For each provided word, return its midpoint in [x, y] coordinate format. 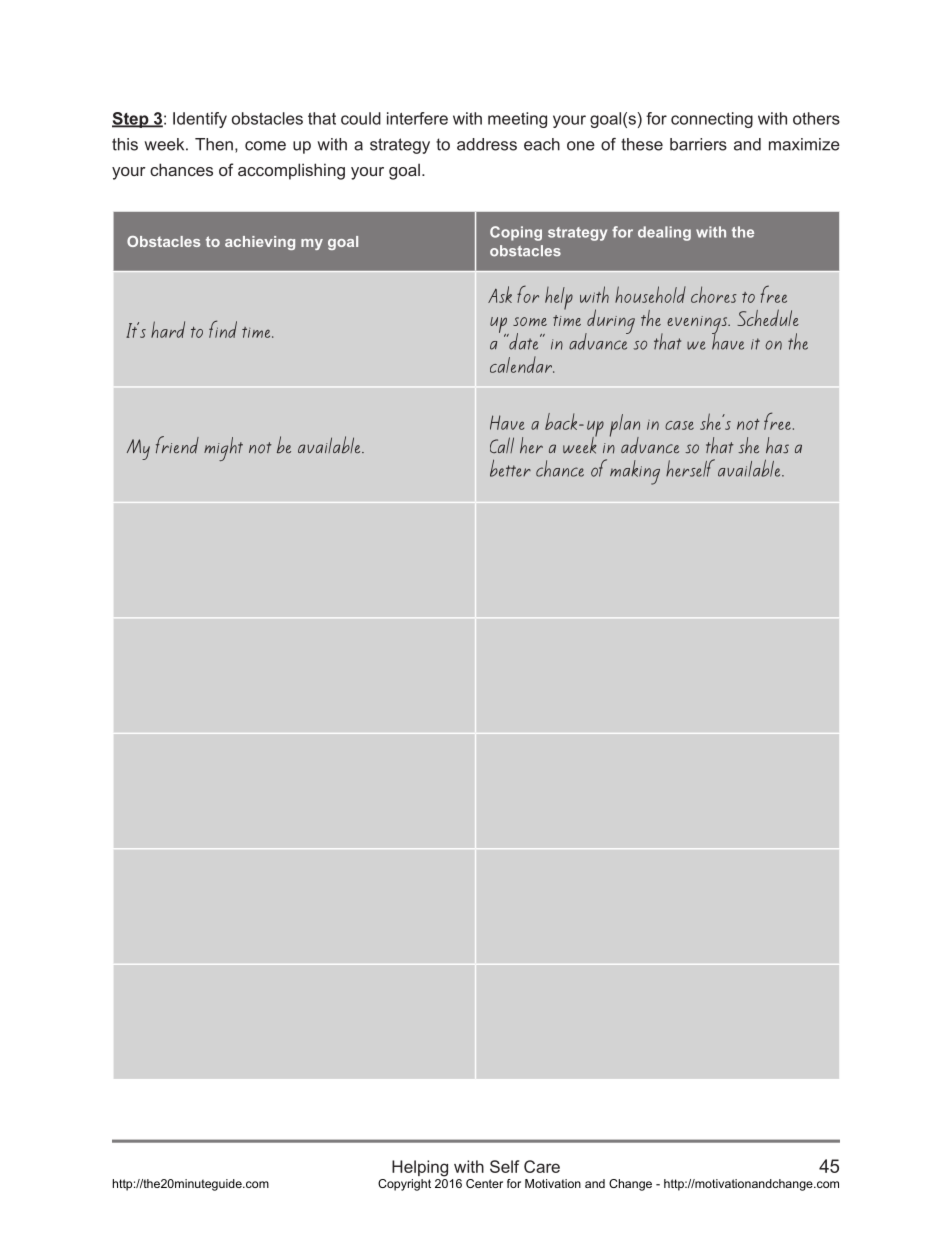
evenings [698, 326]
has [777, 445]
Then [214, 144]
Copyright [404, 1185]
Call [502, 445]
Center [484, 1183]
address [487, 144]
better [510, 468]
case [679, 425]
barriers [698, 144]
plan [625, 426]
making [635, 472]
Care [542, 1166]
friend [177, 445]
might [223, 449]
